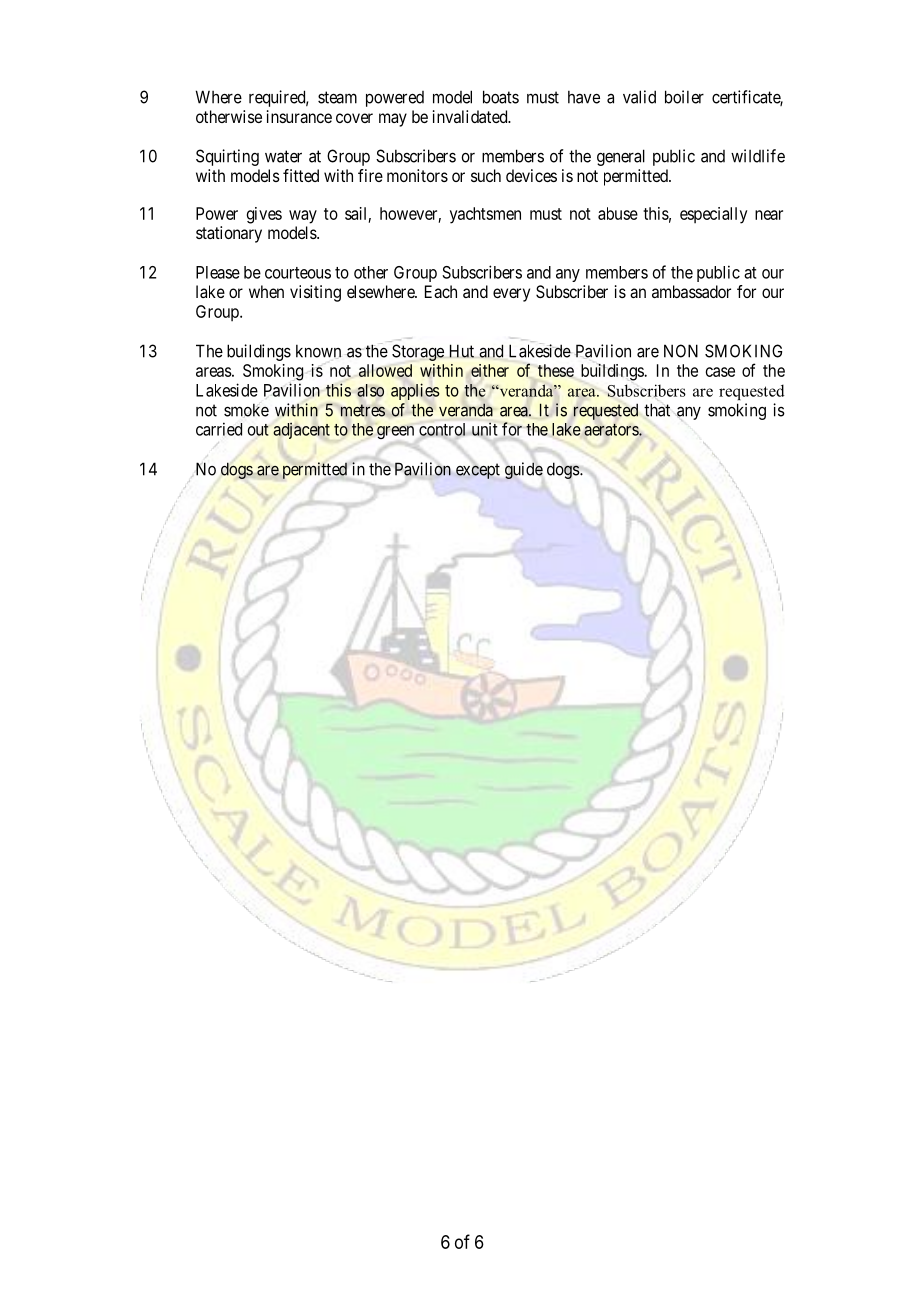 The height and width of the page is (1308, 924). Describe the element at coordinates (299, 116) in the page. I see `insurance` at that location.
